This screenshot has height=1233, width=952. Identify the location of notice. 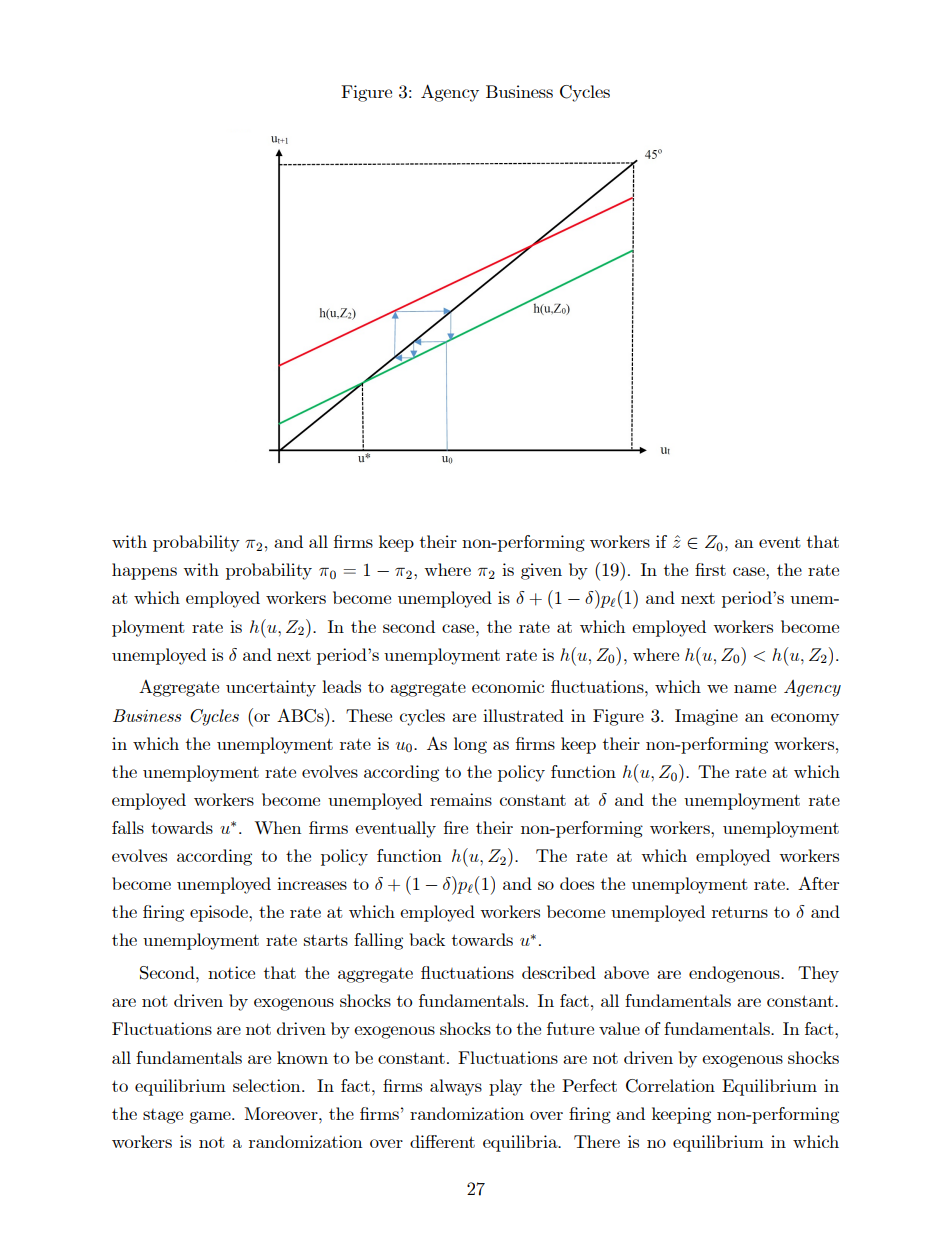
(231, 972).
